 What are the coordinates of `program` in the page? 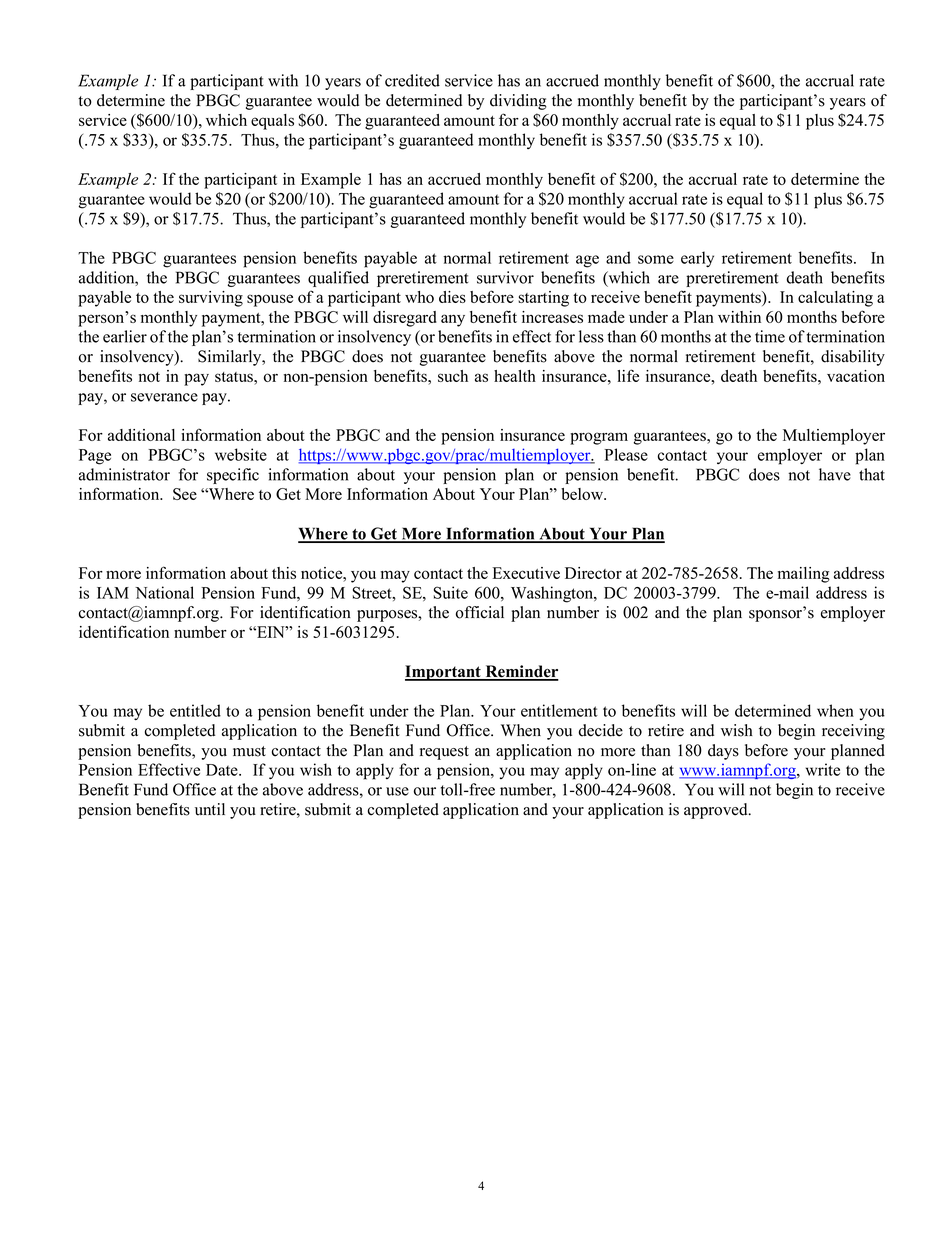 It's located at (599, 438).
